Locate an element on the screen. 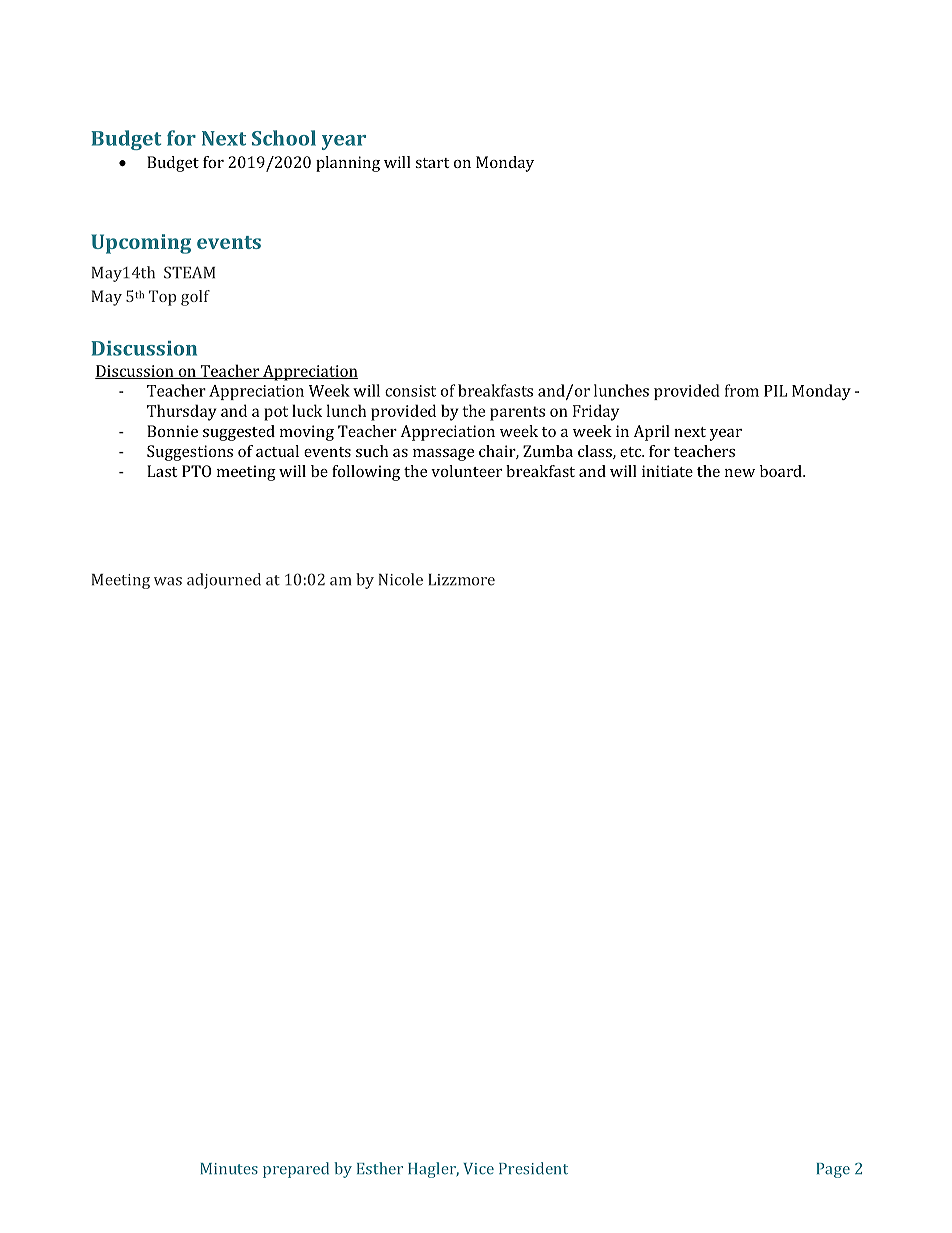 Image resolution: width=952 pixels, height=1233 pixels. from is located at coordinates (742, 390).
